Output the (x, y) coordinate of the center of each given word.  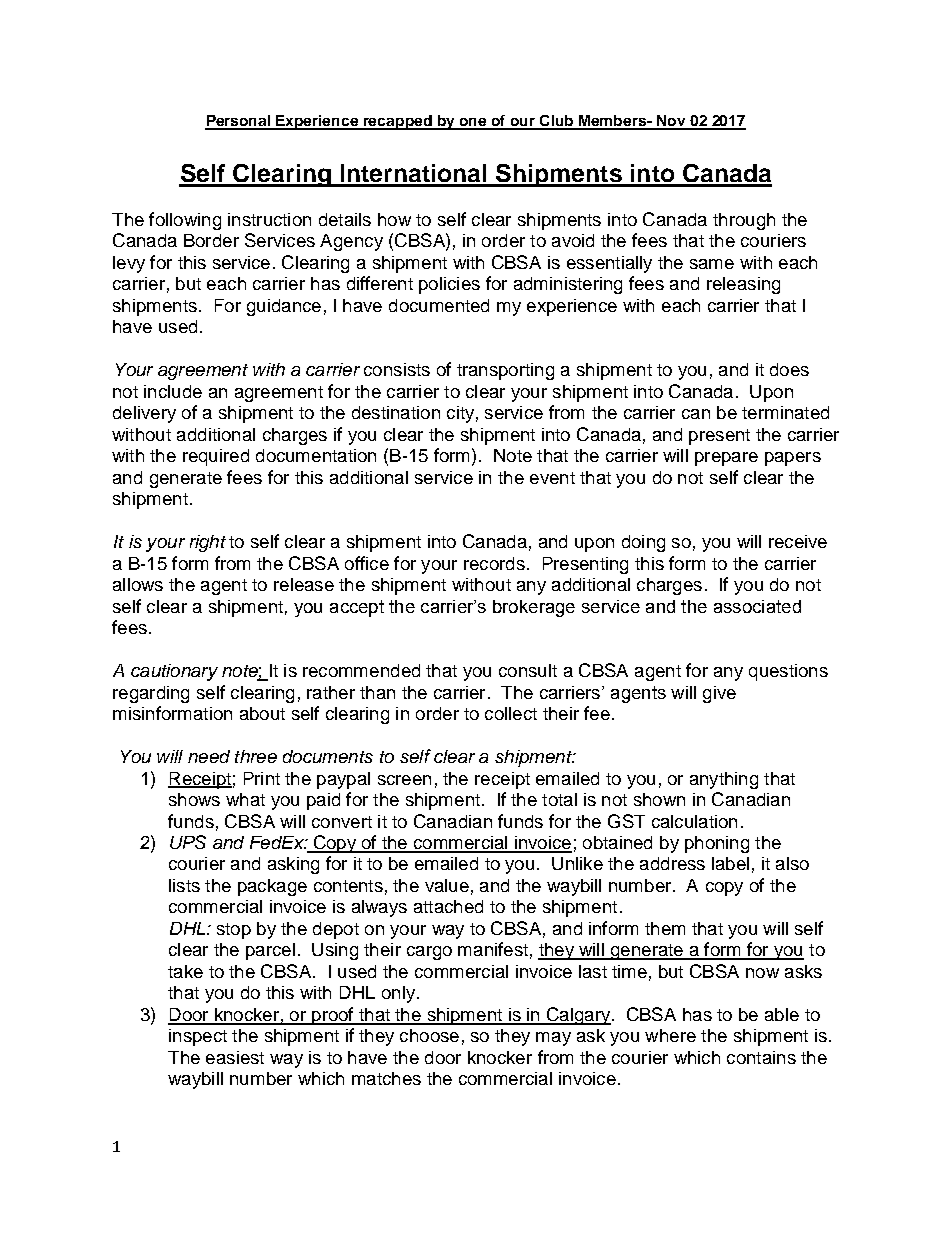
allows (138, 584)
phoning (717, 844)
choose (429, 1035)
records (494, 563)
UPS (188, 842)
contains (761, 1057)
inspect (198, 1037)
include (173, 391)
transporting (505, 371)
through (744, 221)
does (789, 369)
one (473, 123)
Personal (239, 122)
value (447, 885)
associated (757, 606)
